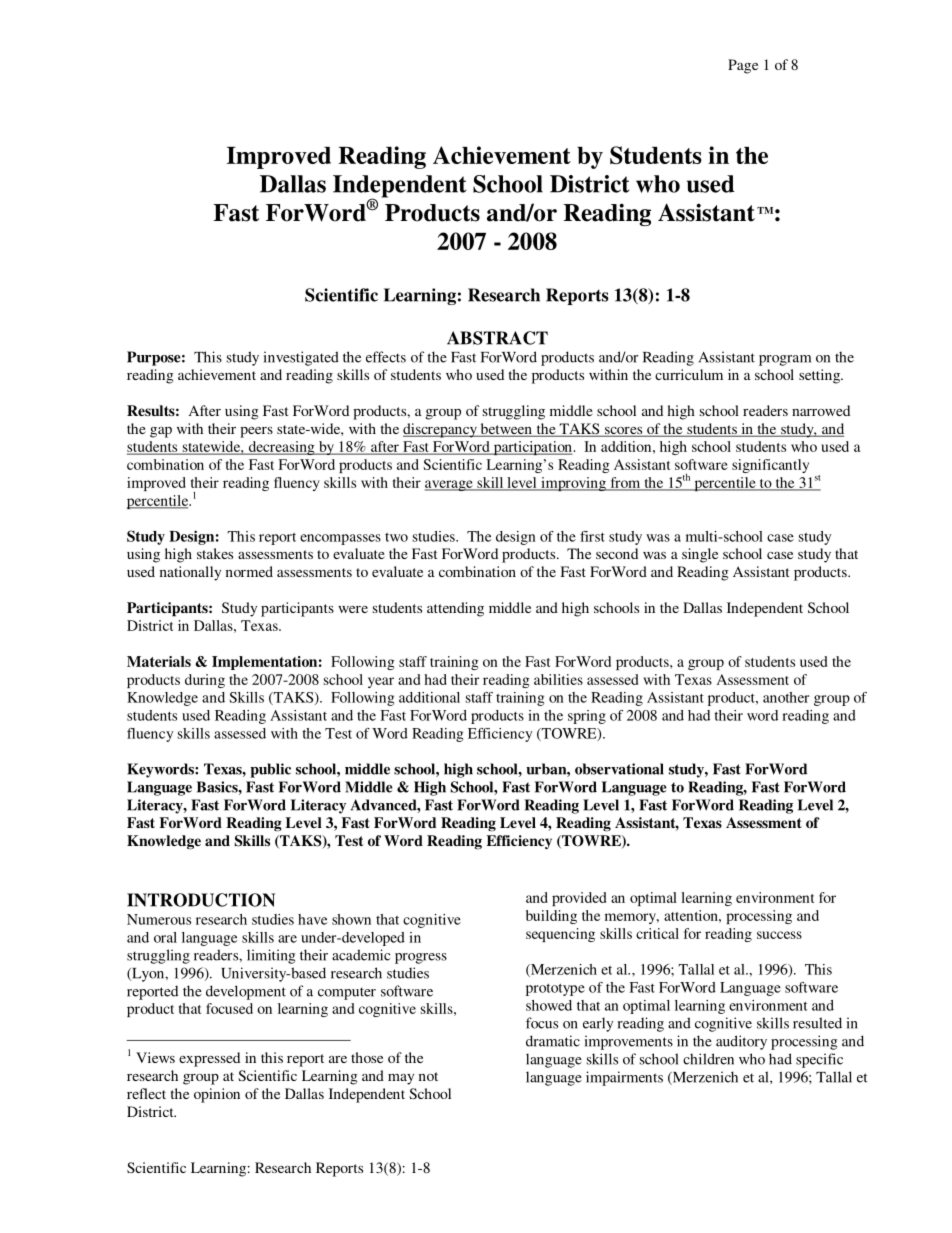 The height and width of the screenshot is (1233, 952). I want to click on effects, so click(386, 357).
